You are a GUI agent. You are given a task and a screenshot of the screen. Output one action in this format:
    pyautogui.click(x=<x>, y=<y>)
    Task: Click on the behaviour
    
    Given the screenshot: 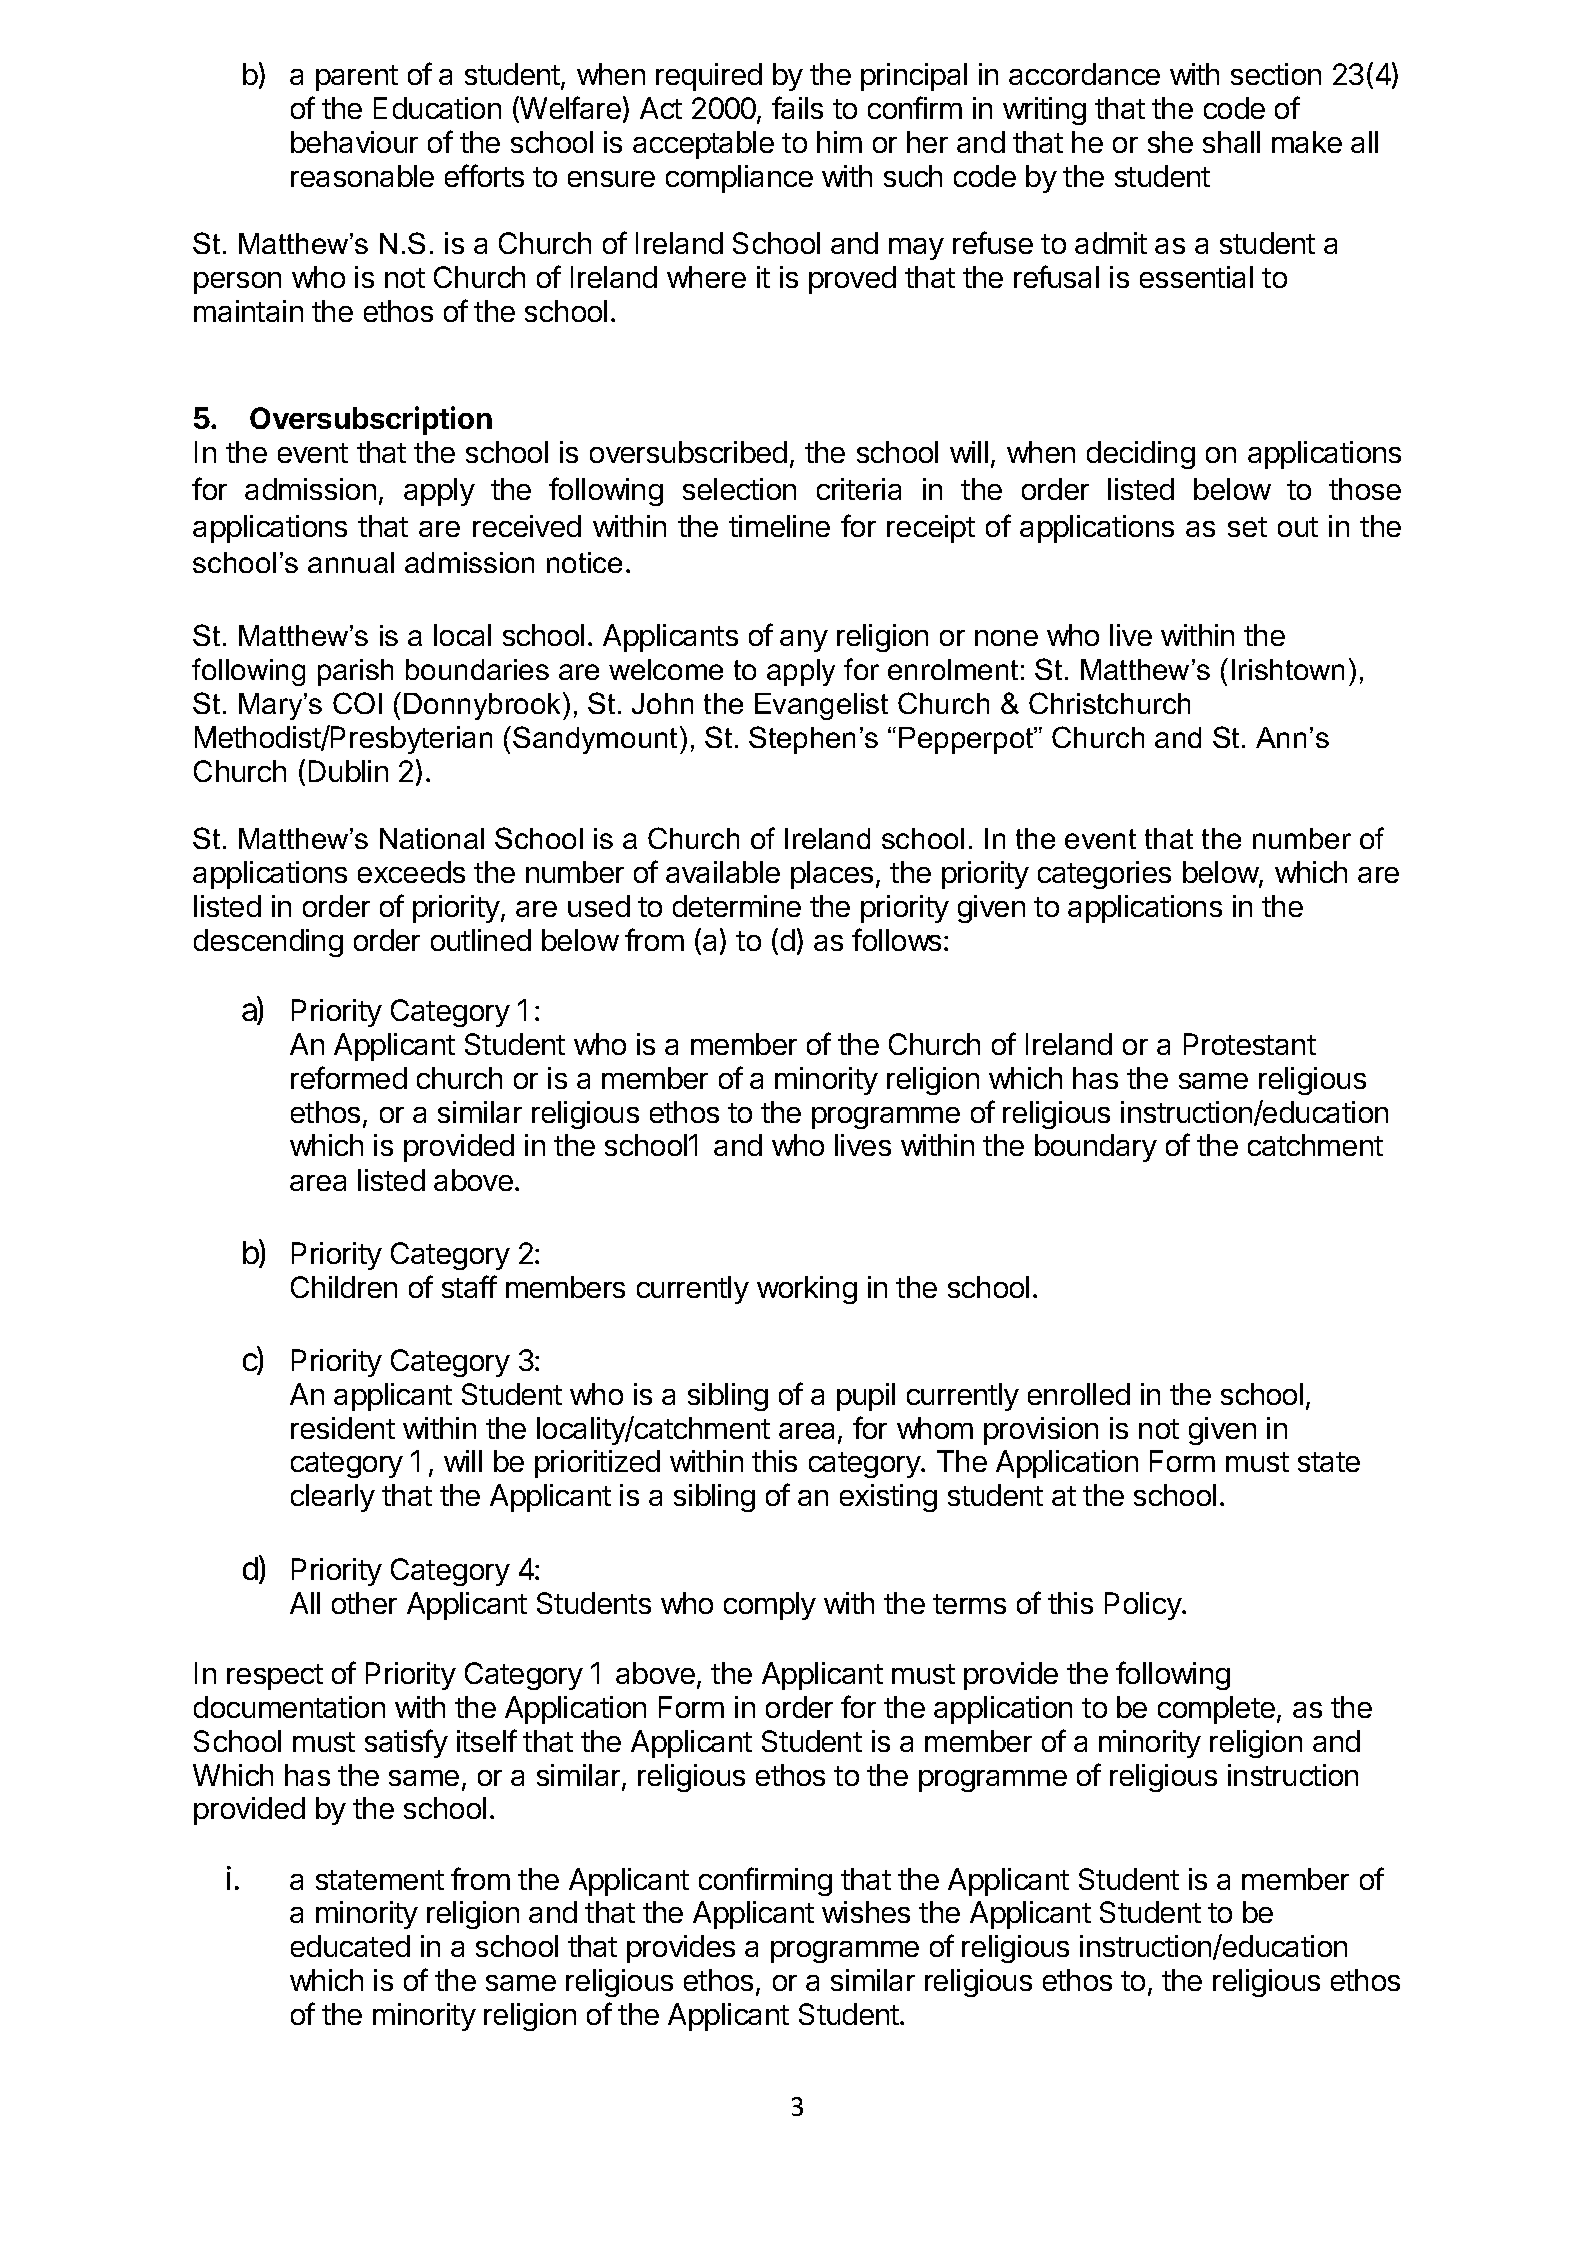 What is the action you would take?
    pyautogui.click(x=354, y=142)
